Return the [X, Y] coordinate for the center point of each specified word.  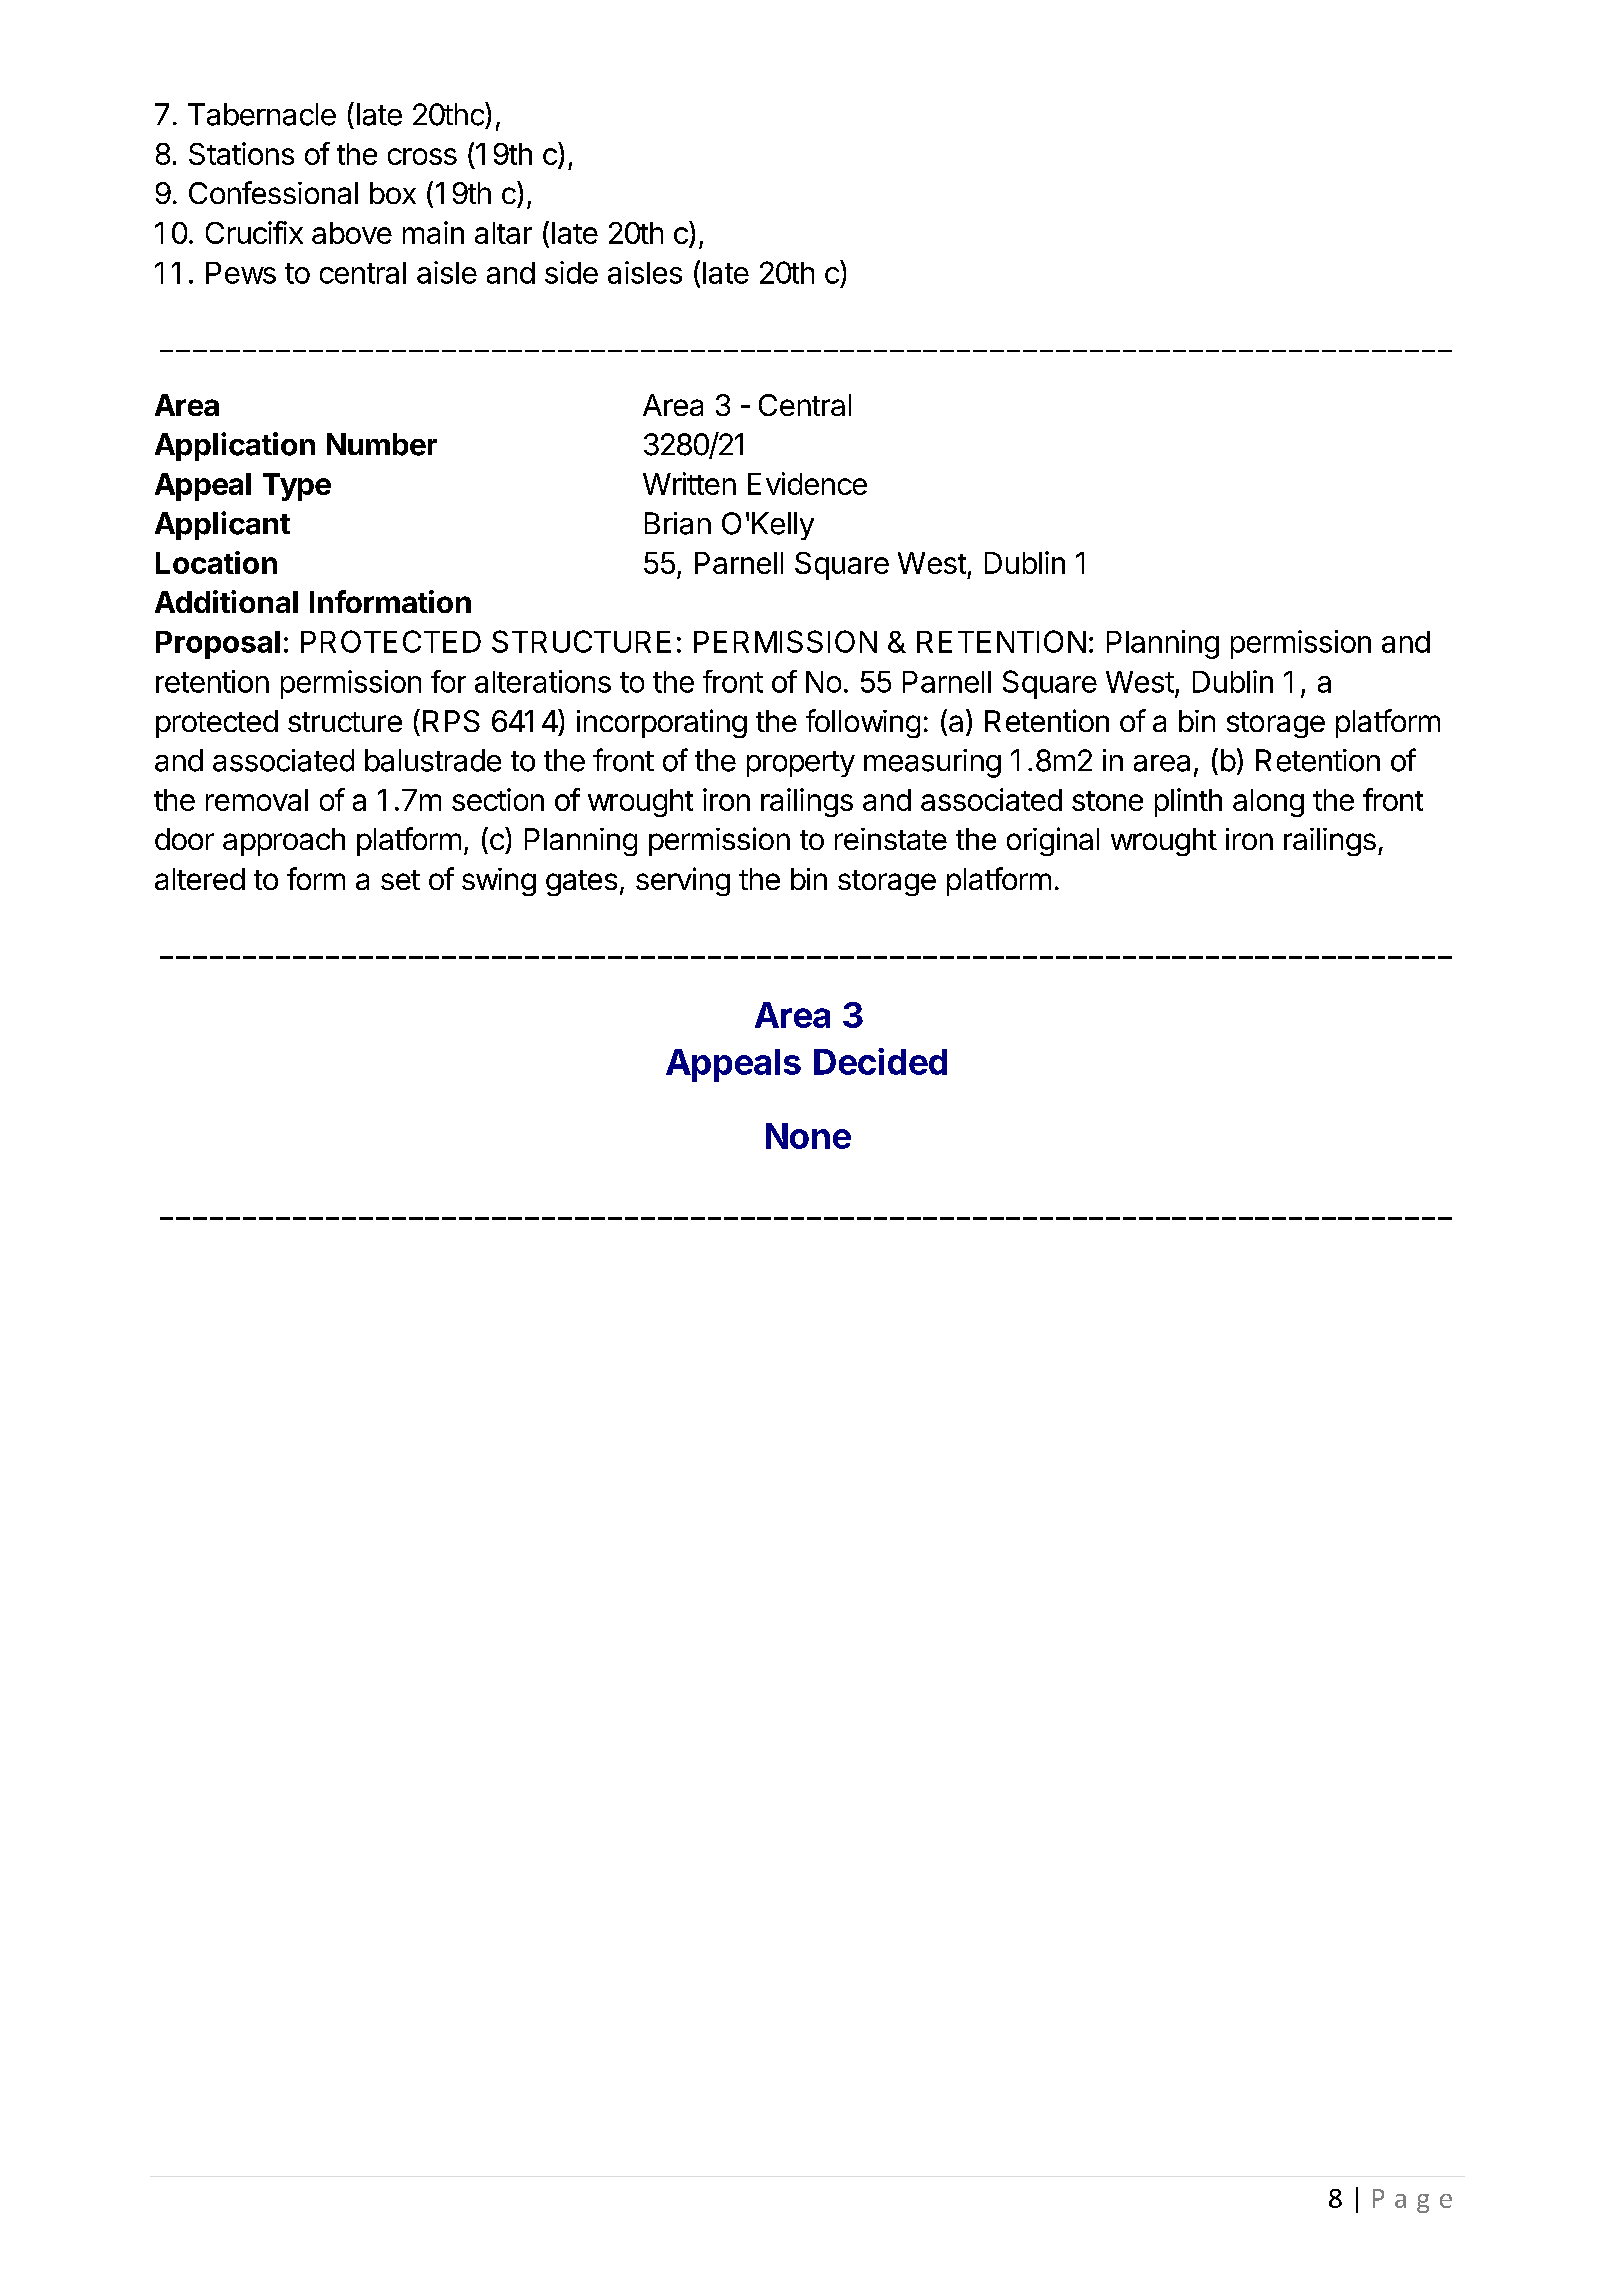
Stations [241, 153]
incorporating [662, 723]
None [808, 1136]
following [863, 723]
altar [503, 233]
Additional [226, 601]
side [571, 272]
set [400, 880]
